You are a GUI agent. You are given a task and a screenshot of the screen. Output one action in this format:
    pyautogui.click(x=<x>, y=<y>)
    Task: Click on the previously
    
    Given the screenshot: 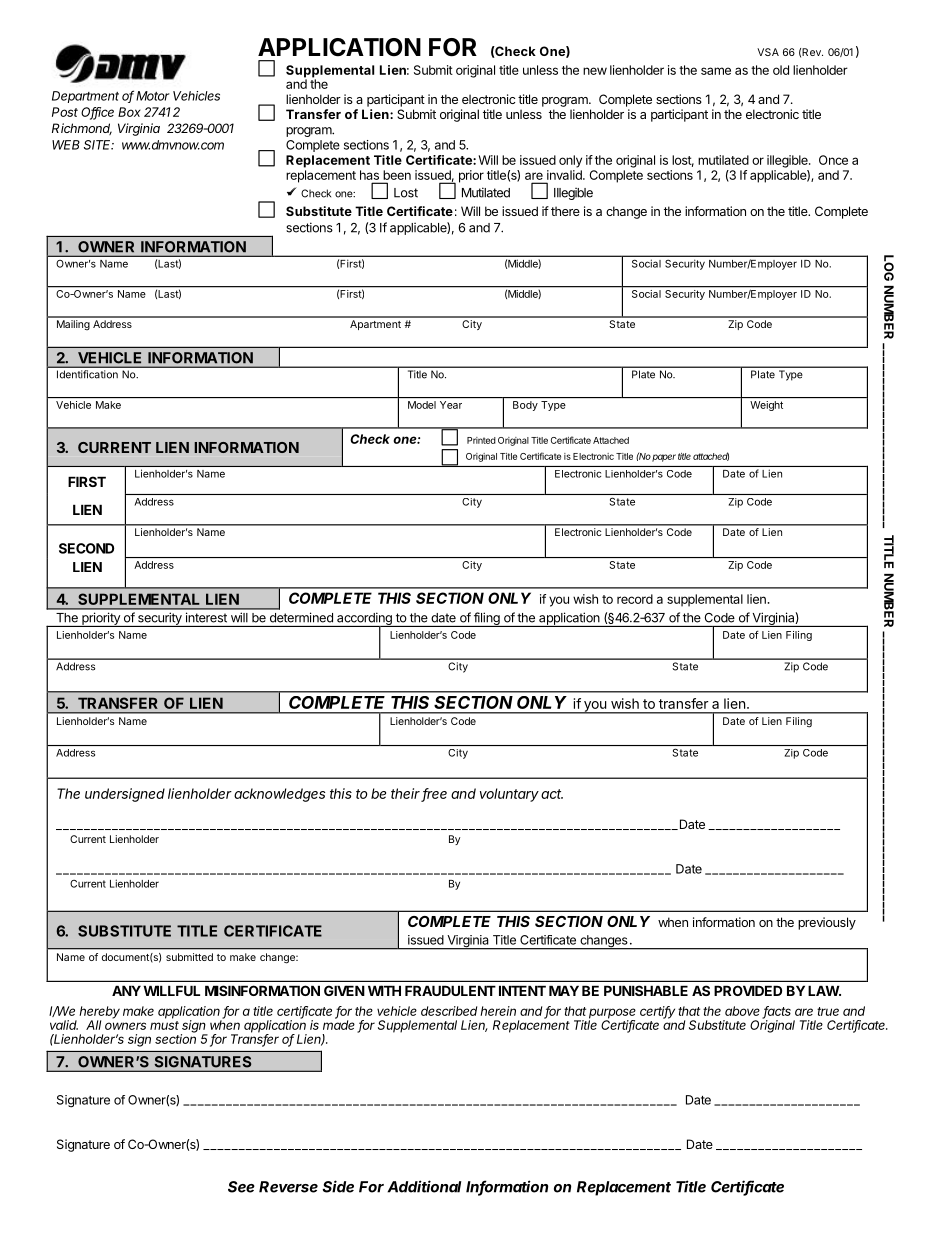 What is the action you would take?
    pyautogui.click(x=827, y=923)
